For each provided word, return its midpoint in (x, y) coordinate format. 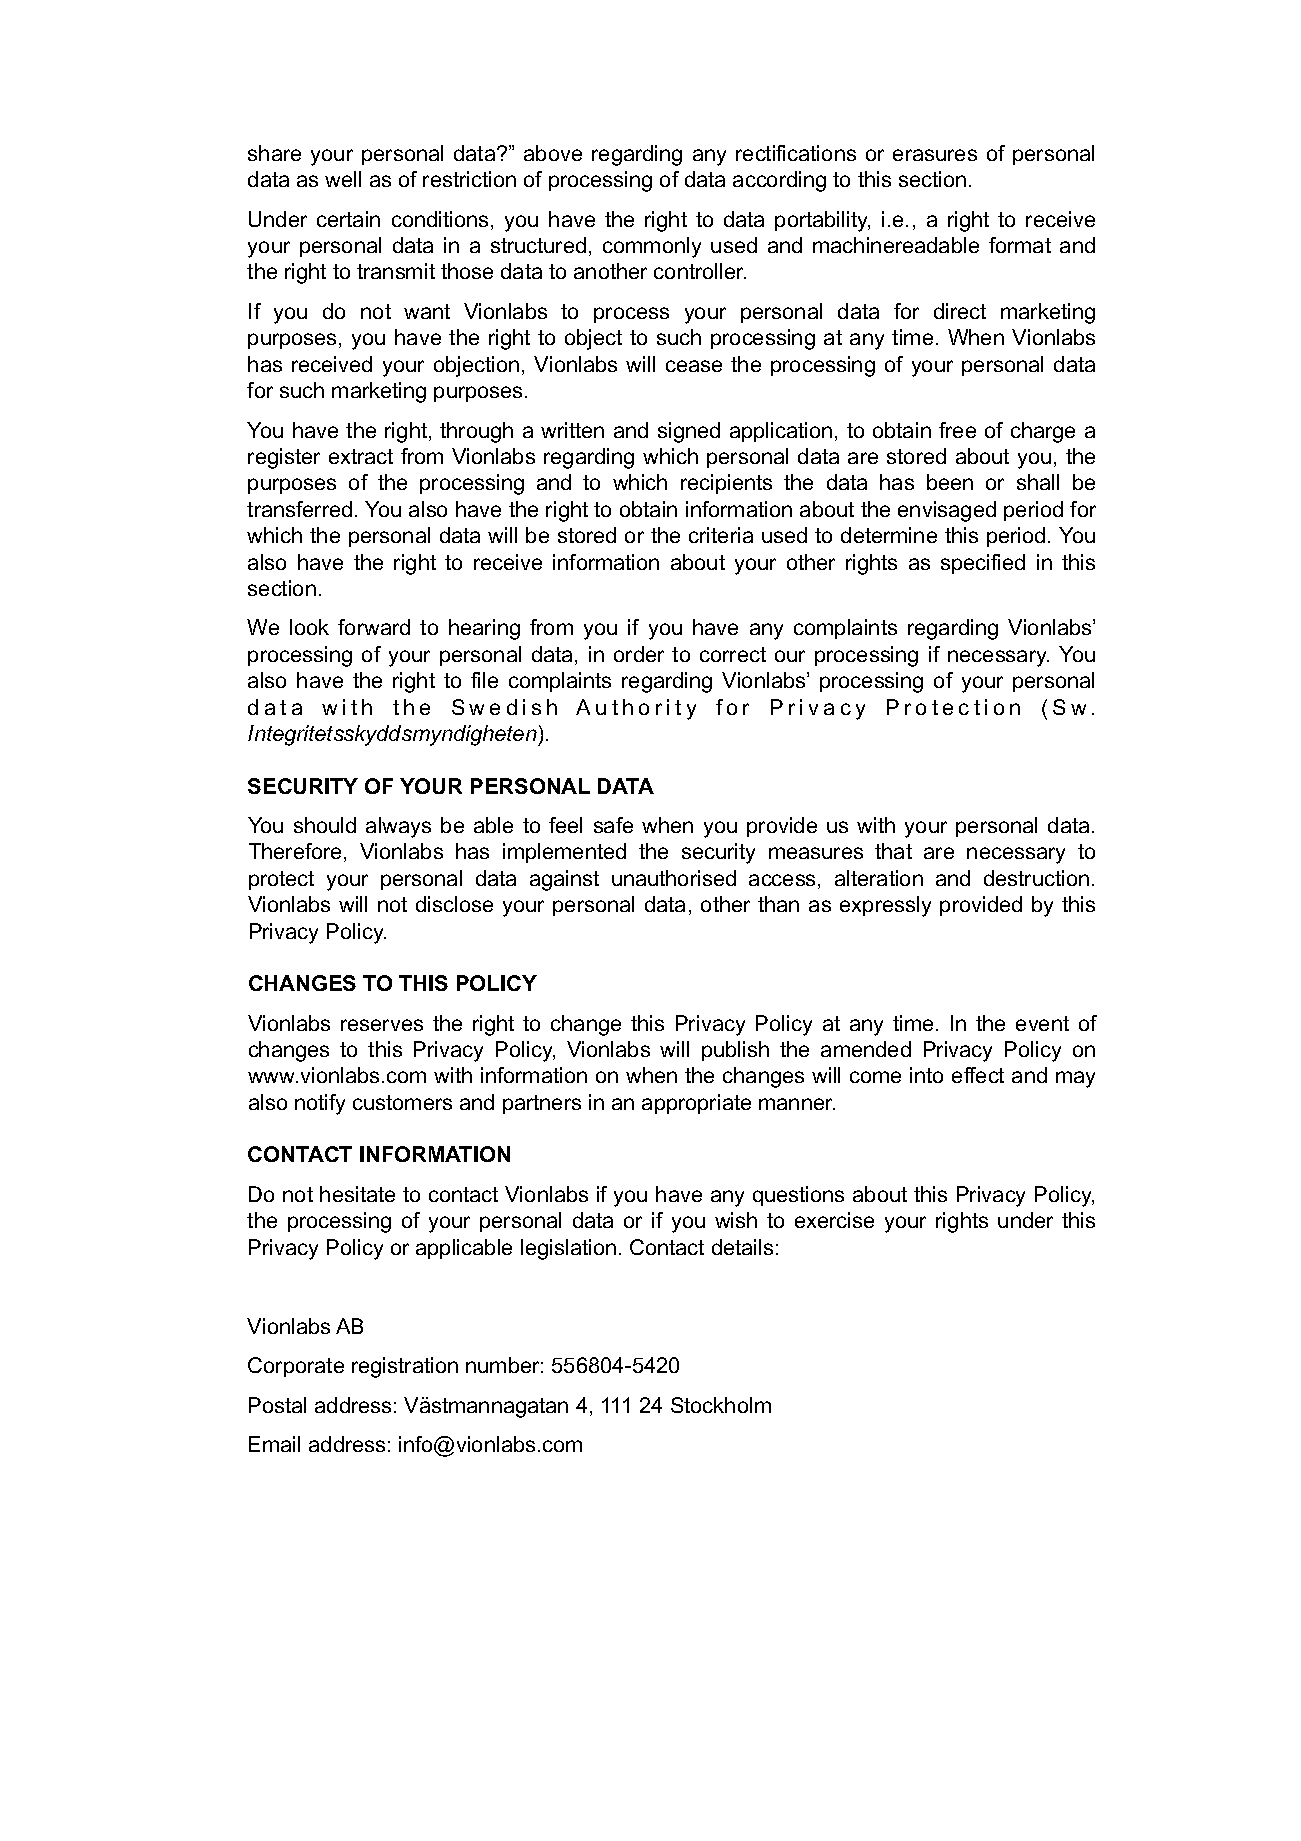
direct (960, 311)
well (343, 179)
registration (405, 1367)
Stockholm (721, 1405)
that (893, 851)
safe (613, 825)
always (398, 827)
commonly (652, 247)
